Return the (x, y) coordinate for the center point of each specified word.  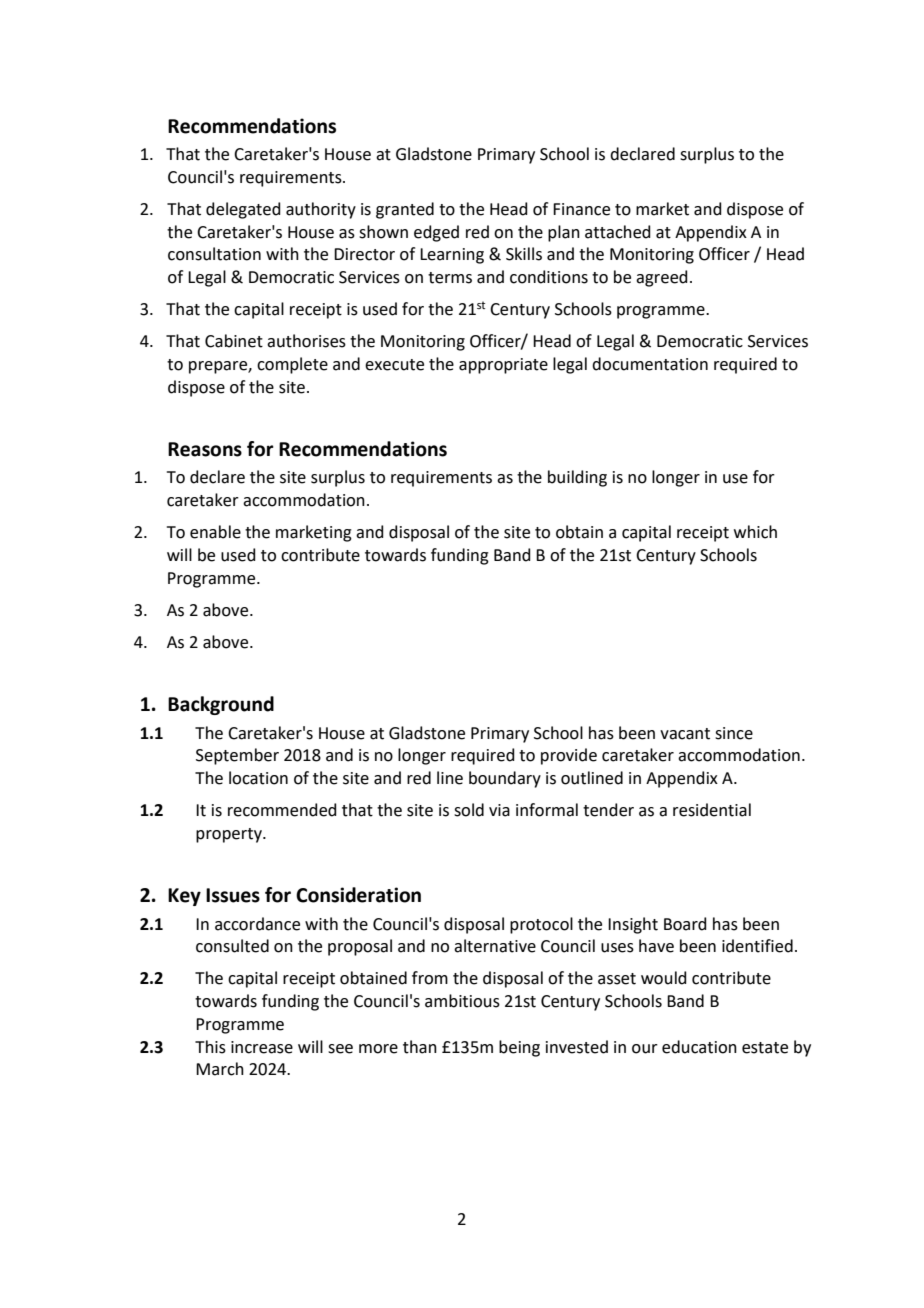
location (258, 778)
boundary (505, 779)
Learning (452, 256)
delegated (243, 210)
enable (215, 532)
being (519, 1048)
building (577, 478)
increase (262, 1047)
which (755, 532)
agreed (662, 278)
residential (712, 810)
